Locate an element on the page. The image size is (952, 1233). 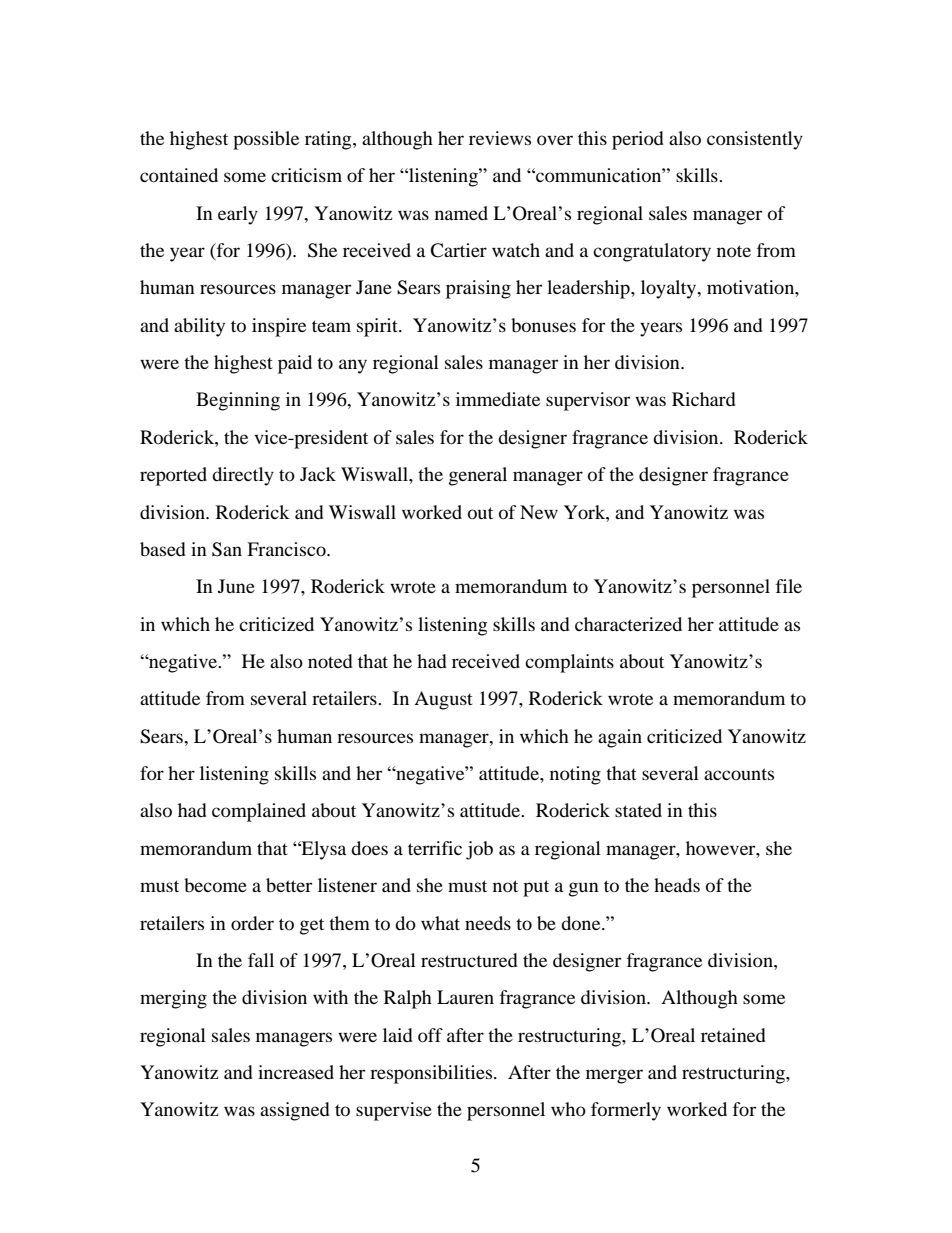
characterized is located at coordinates (628, 624).
